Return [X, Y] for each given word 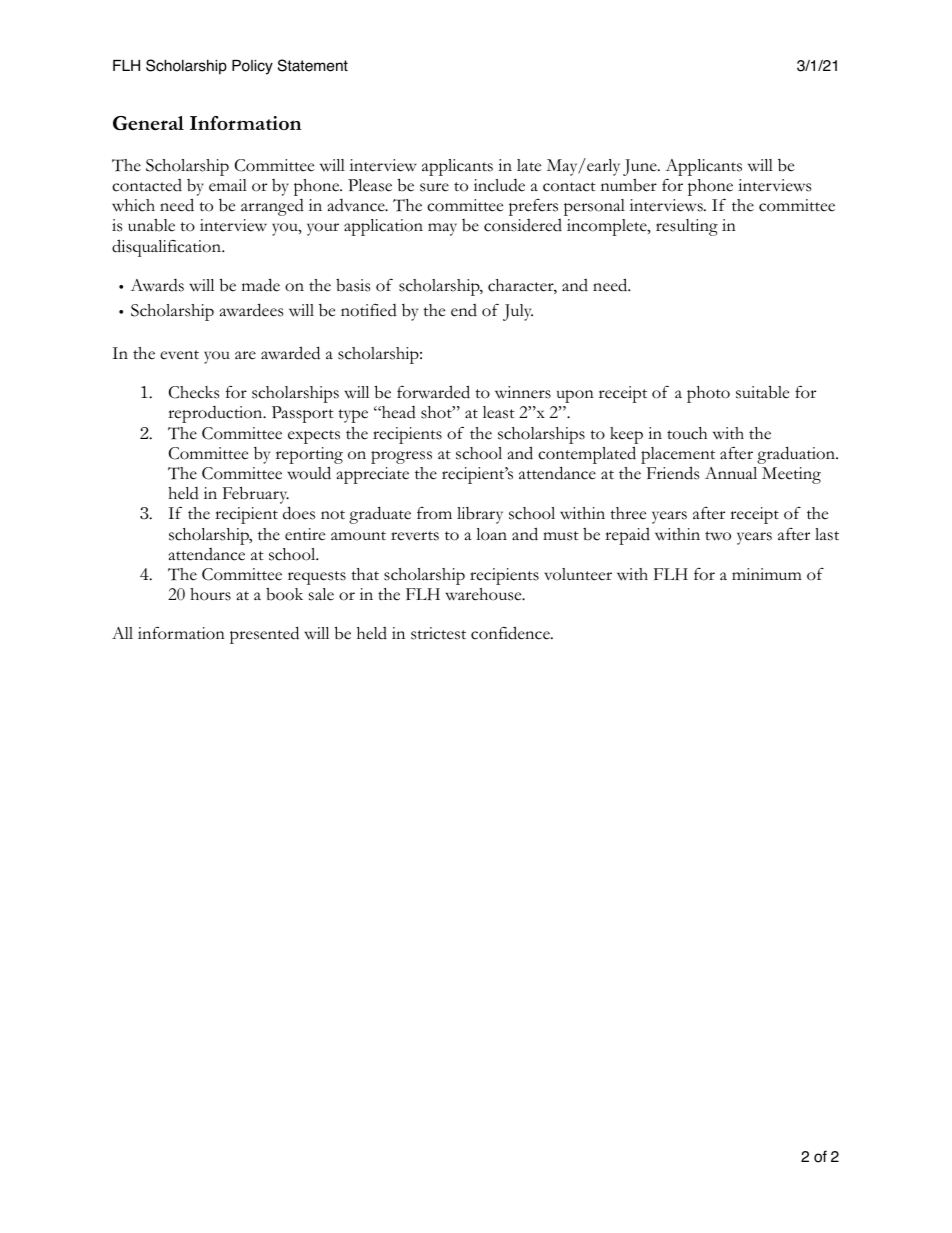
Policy [252, 67]
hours [210, 594]
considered [523, 225]
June [641, 167]
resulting [687, 227]
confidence [511, 633]
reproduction [216, 414]
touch [687, 433]
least [499, 412]
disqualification [168, 248]
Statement [313, 65]
